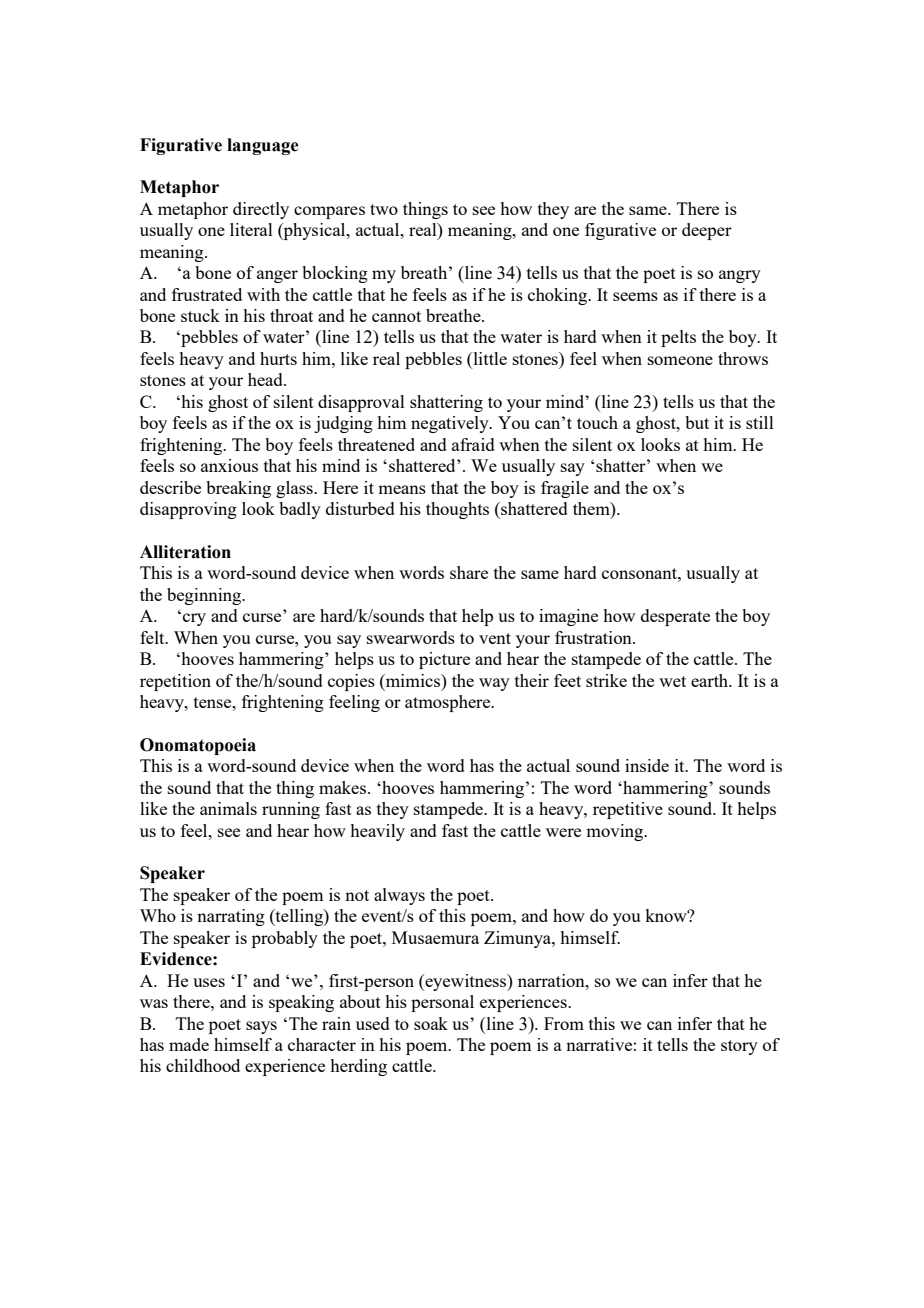  Describe the element at coordinates (457, 510) in the screenshot. I see `thoughts` at that location.
